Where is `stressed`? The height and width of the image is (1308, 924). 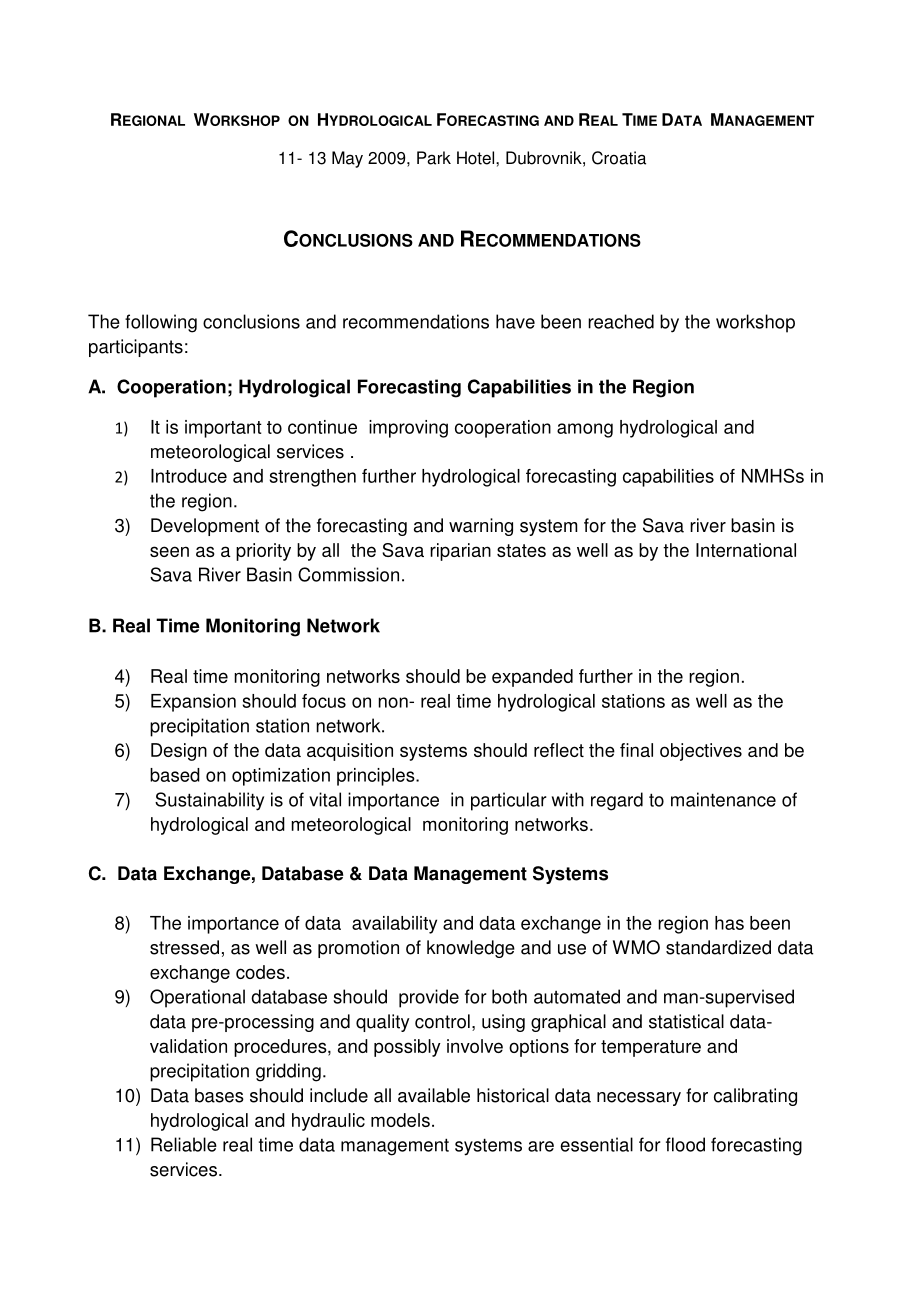
stressed is located at coordinates (184, 947).
